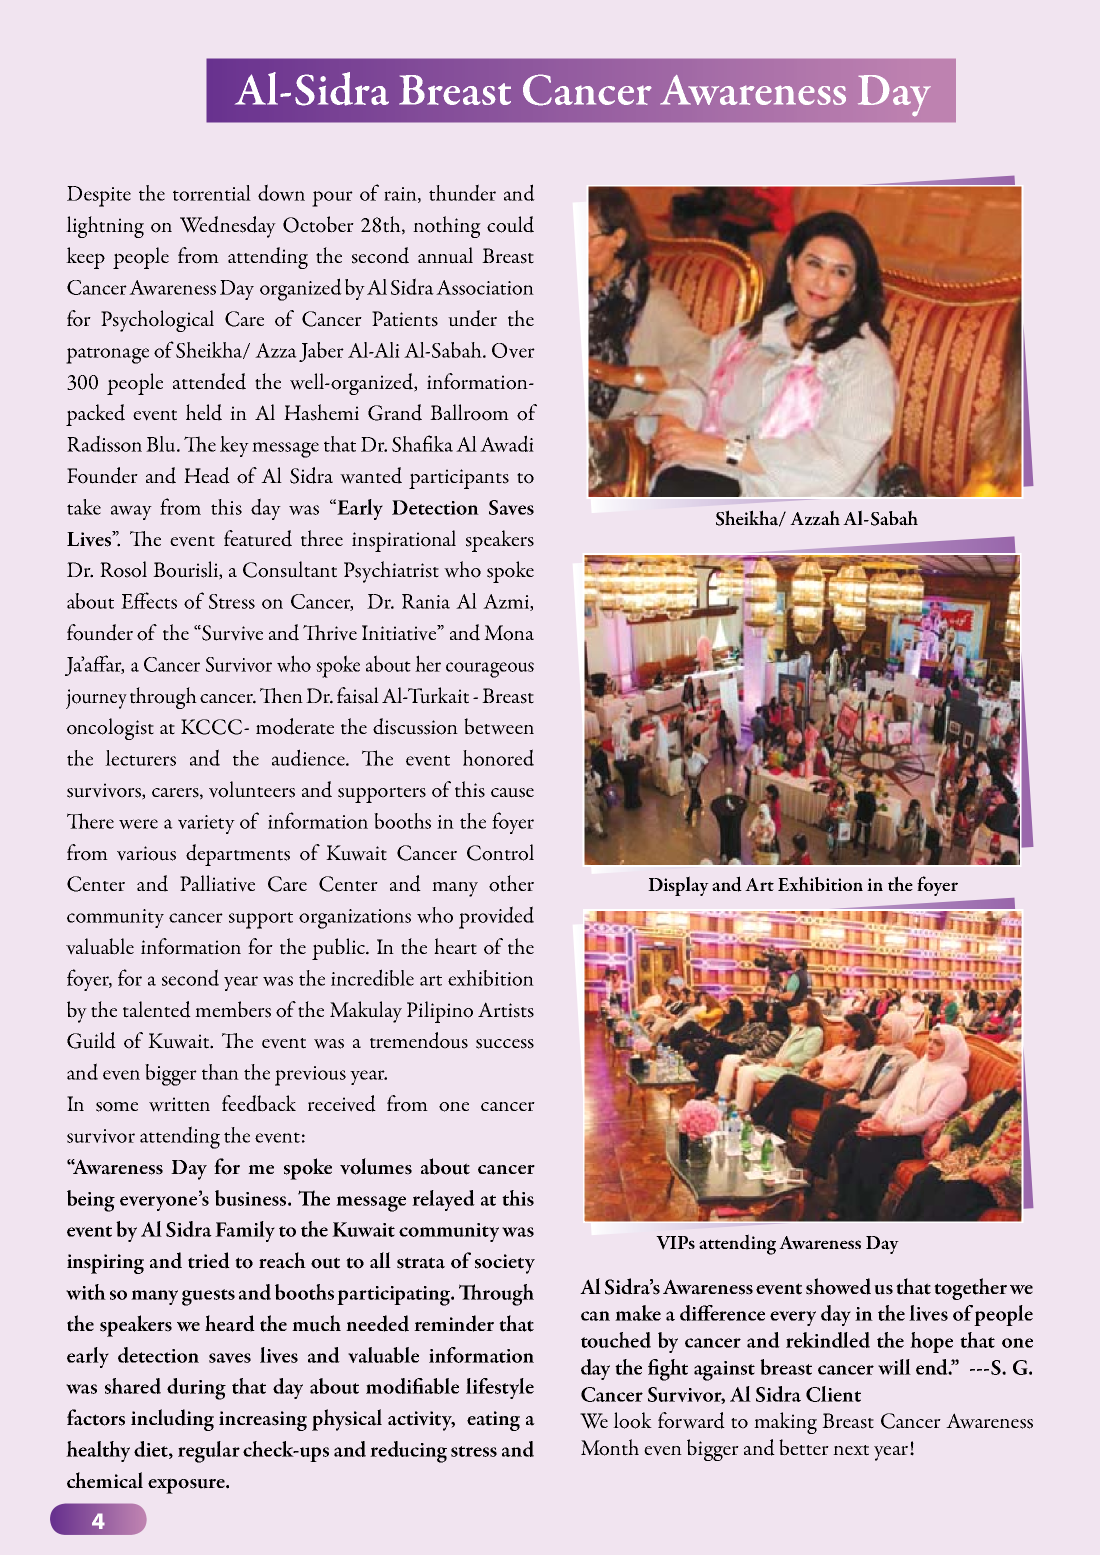 The height and width of the page is (1555, 1100). I want to click on Over, so click(513, 350).
